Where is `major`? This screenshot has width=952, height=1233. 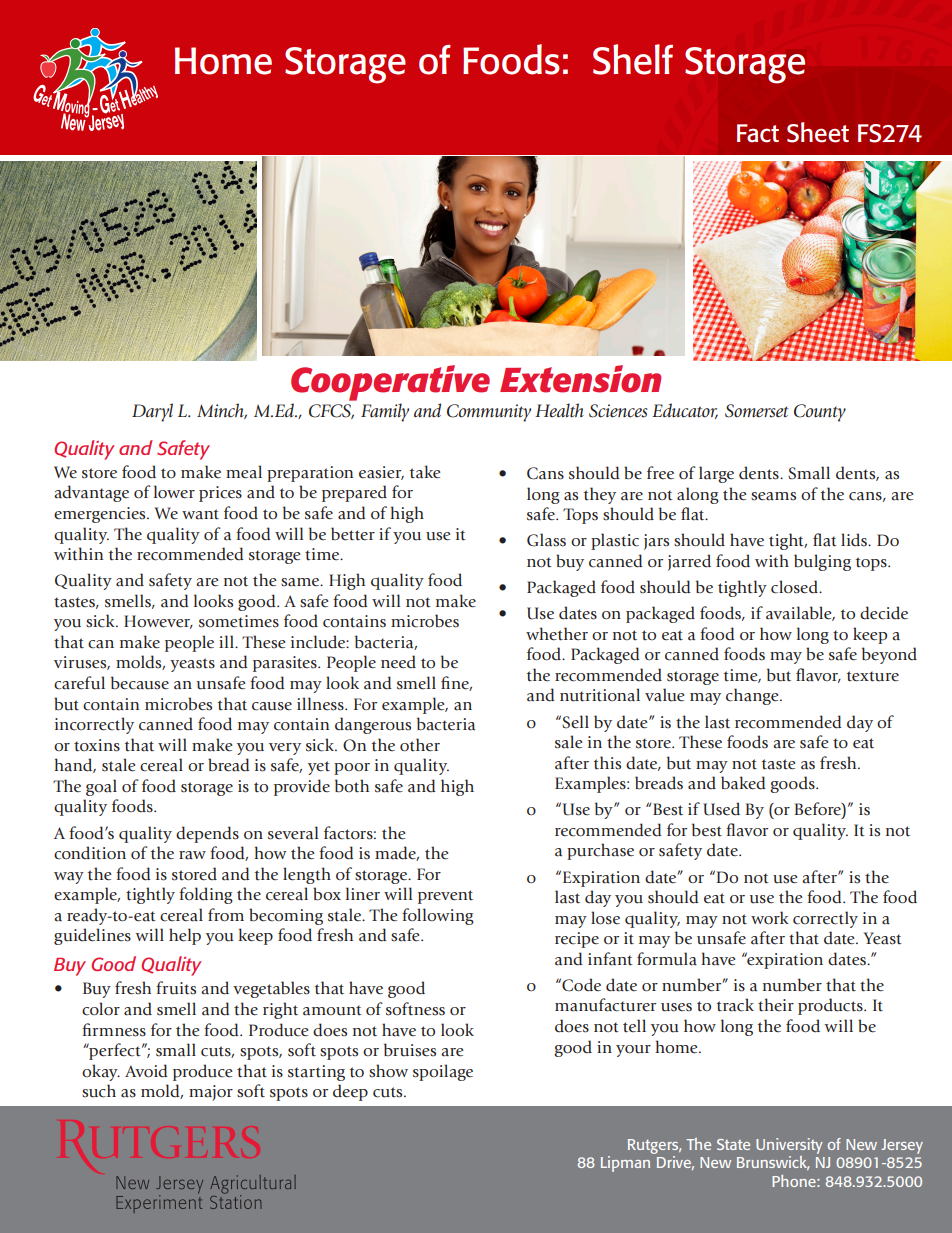 major is located at coordinates (211, 1093).
